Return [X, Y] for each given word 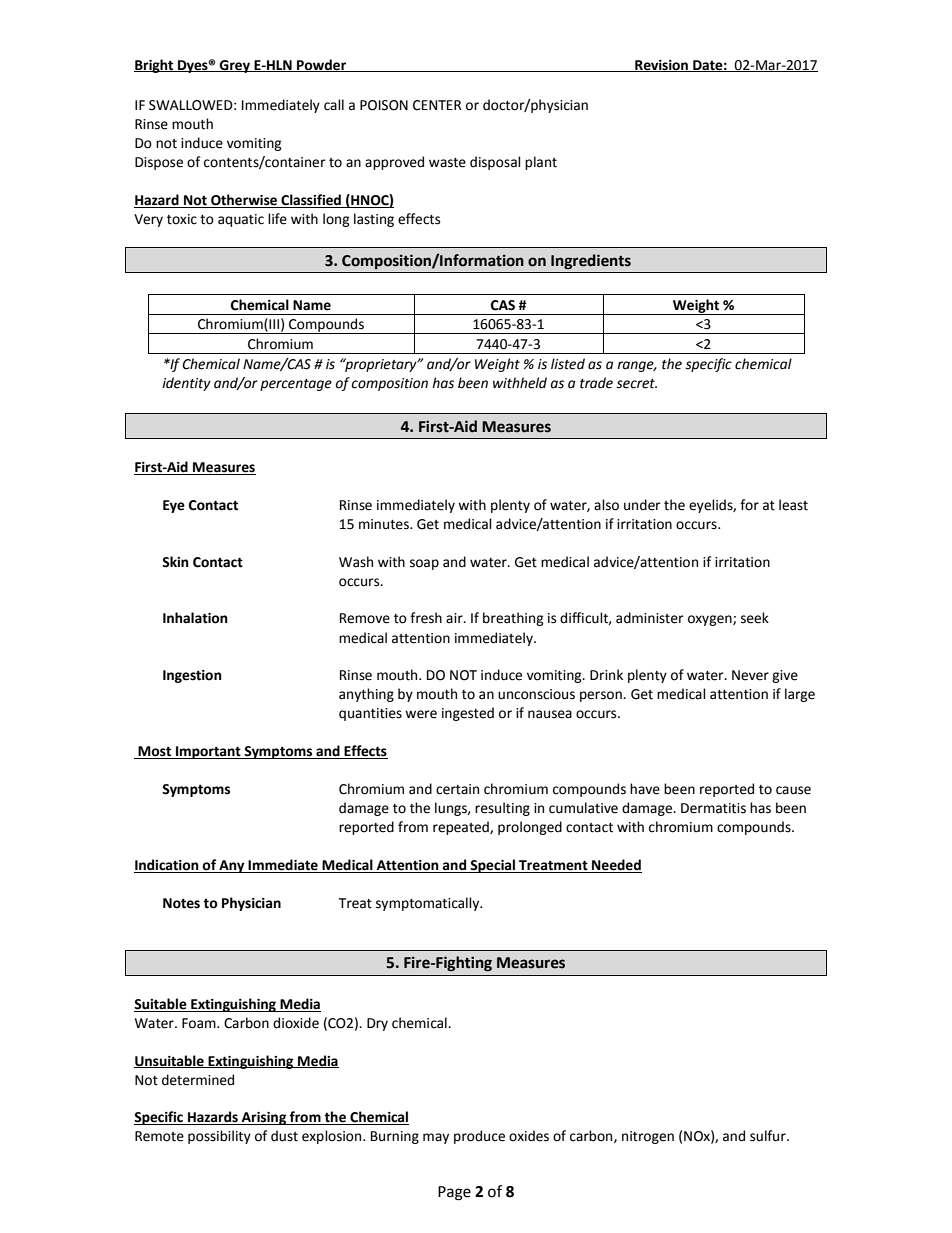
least [793, 505]
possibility [219, 1137]
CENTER [437, 105]
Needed [616, 866]
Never [750, 675]
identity [186, 384]
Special [493, 866]
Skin [175, 562]
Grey [235, 66]
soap [424, 564]
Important [208, 752]
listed [568, 364]
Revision [661, 66]
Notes [181, 903]
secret [636, 384]
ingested [468, 714]
